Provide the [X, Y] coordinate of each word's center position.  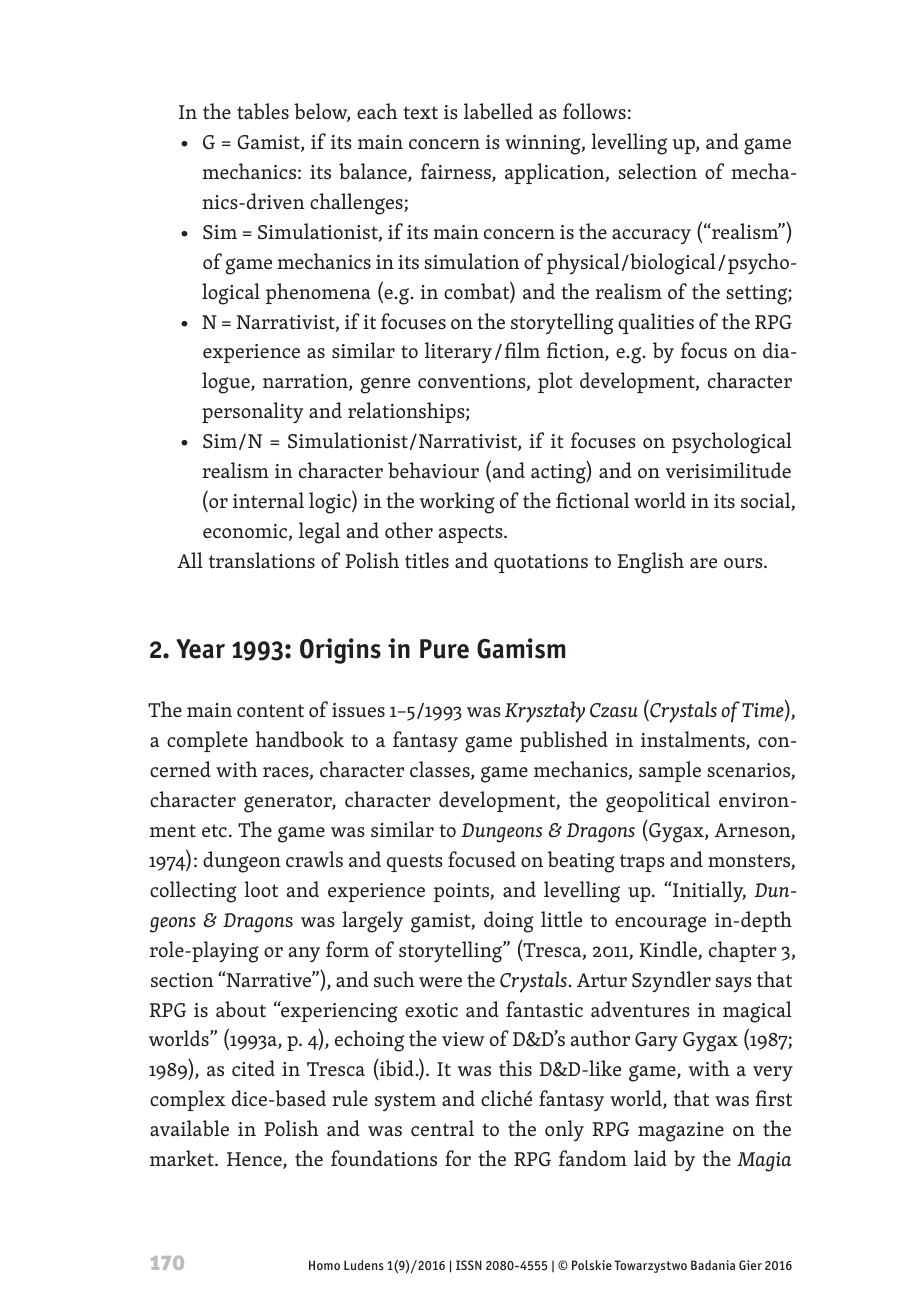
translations [262, 560]
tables [263, 111]
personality [252, 412]
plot [555, 382]
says [733, 984]
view [463, 1039]
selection [657, 171]
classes [441, 770]
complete [207, 741]
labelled [498, 111]
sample [670, 771]
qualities [656, 323]
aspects [472, 534]
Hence [255, 1160]
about [241, 1009]
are [703, 563]
